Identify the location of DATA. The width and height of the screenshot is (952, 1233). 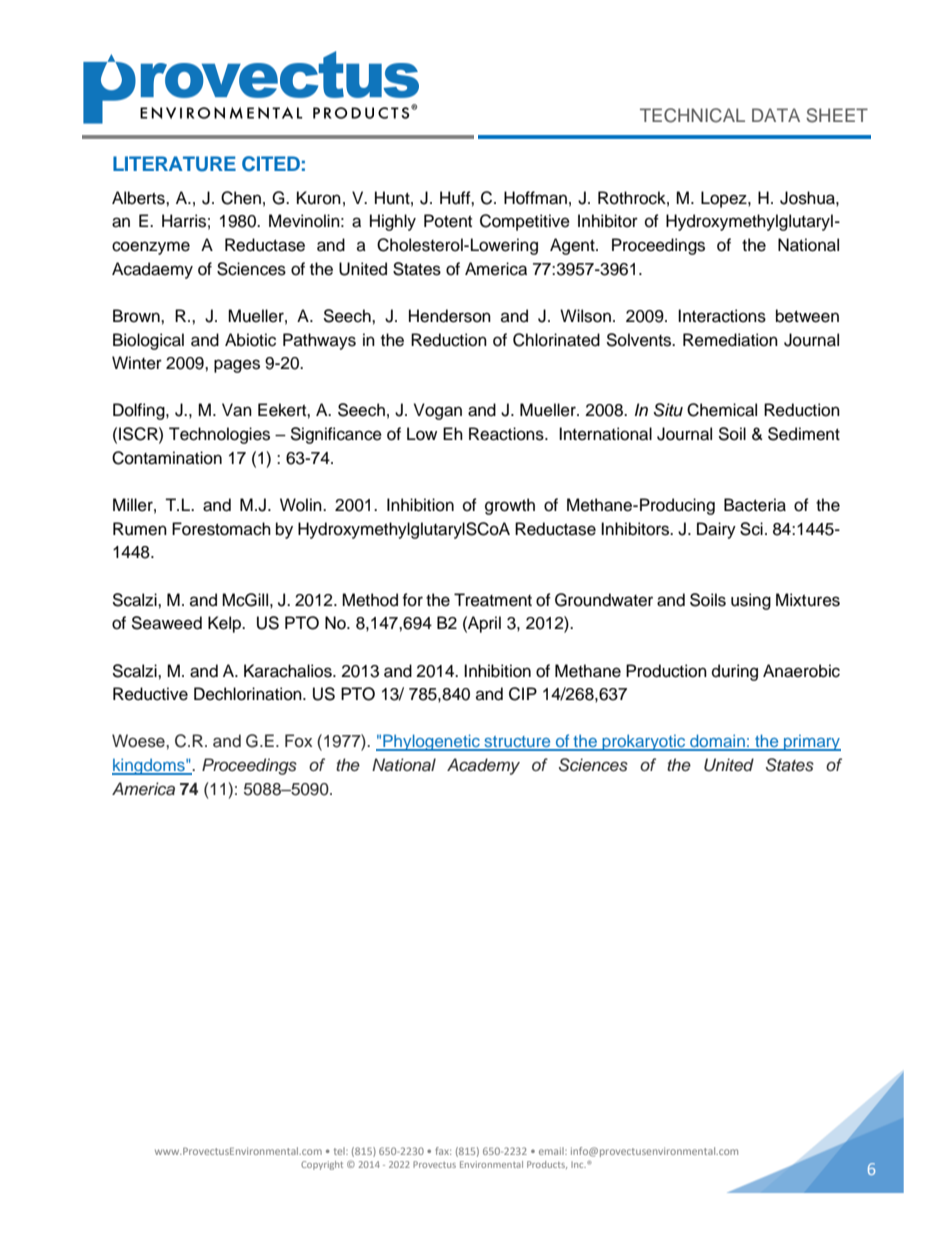
(776, 115).
